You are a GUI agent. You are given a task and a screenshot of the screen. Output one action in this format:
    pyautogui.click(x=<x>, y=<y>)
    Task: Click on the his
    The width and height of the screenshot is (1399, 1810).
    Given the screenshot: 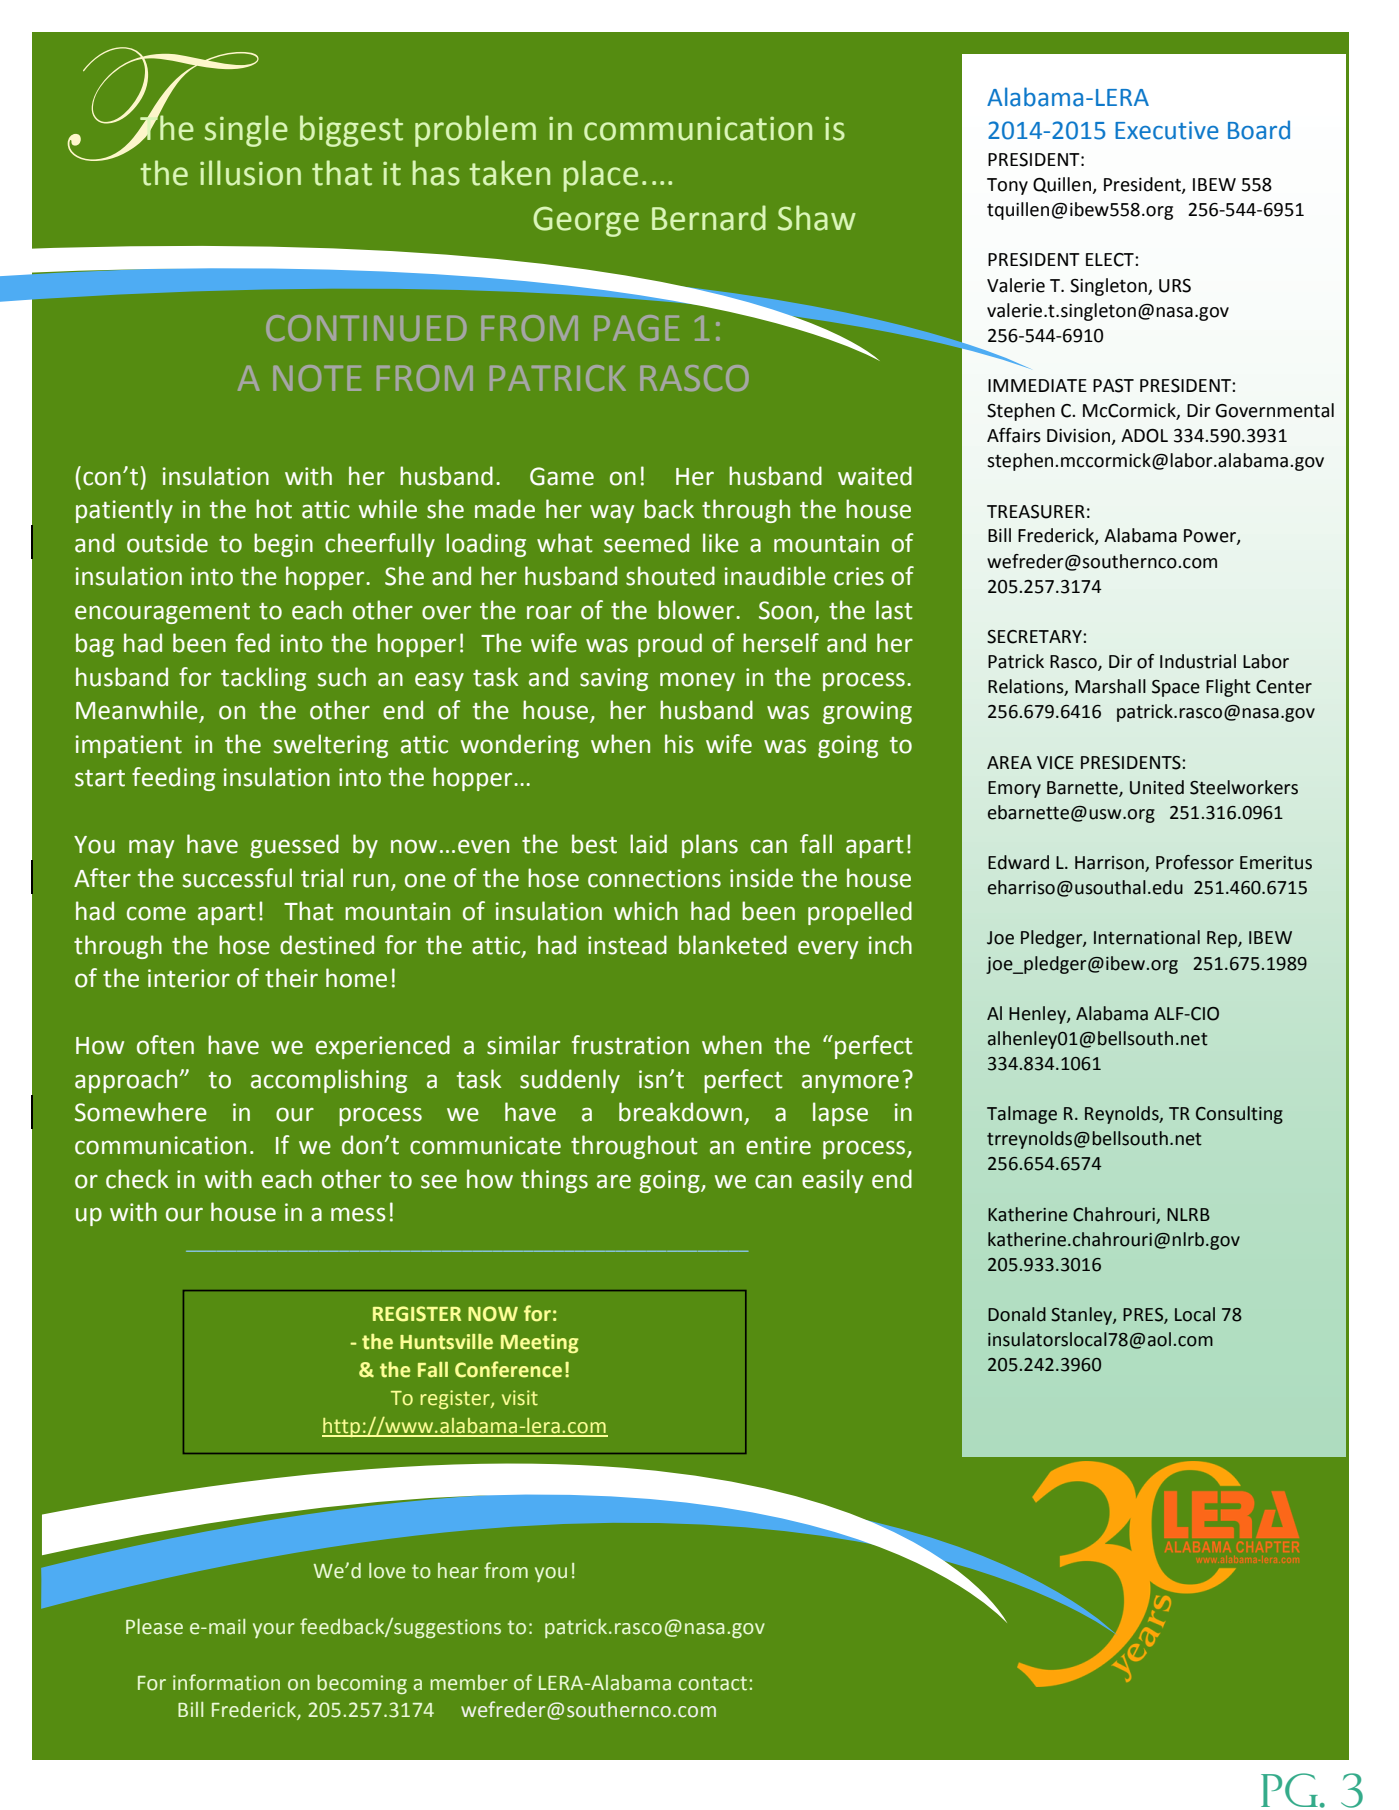 What is the action you would take?
    pyautogui.click(x=679, y=744)
